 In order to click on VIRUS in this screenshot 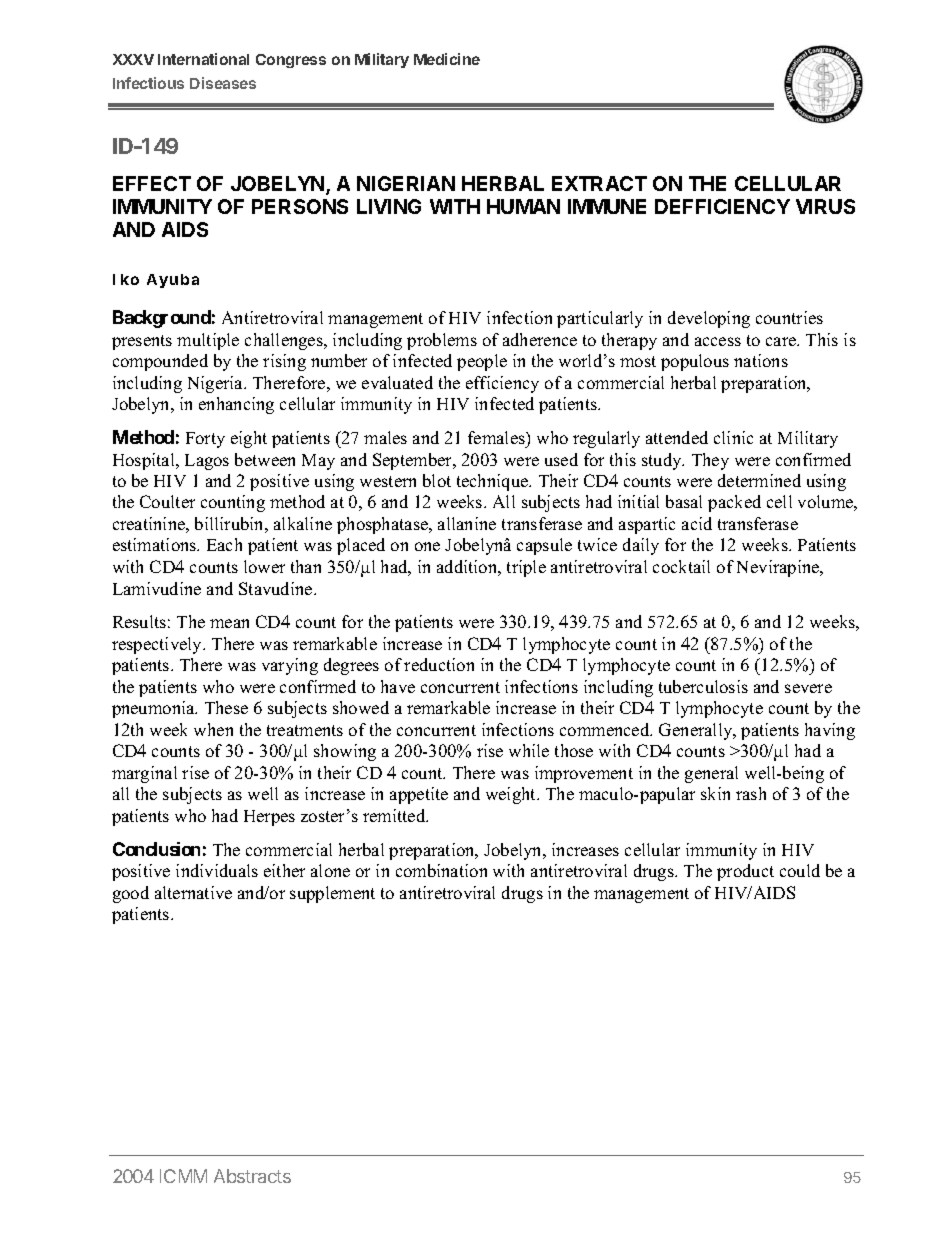, I will do `click(825, 206)`.
